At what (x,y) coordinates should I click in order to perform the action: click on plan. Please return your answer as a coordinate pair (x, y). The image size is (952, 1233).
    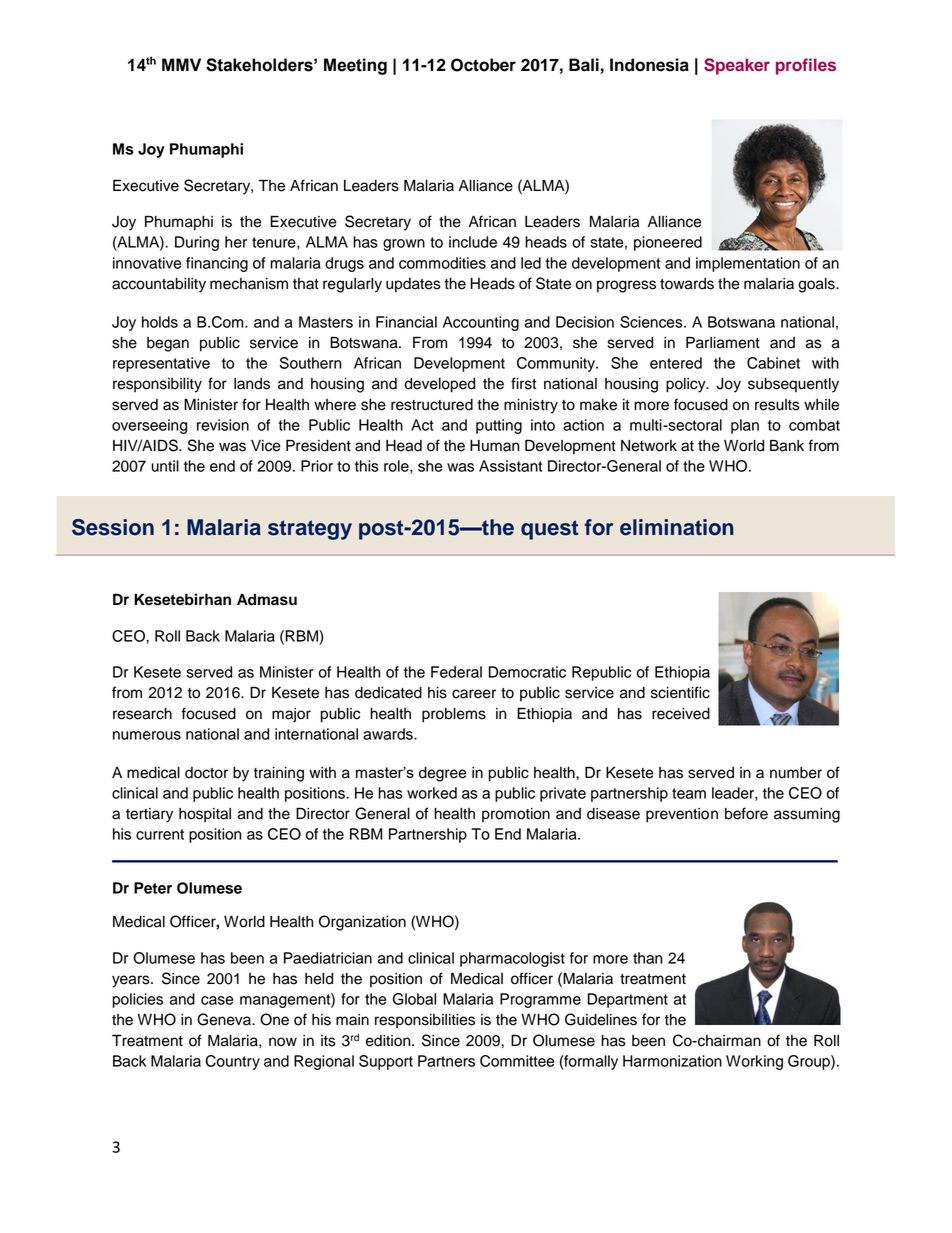
    Looking at the image, I should click on (745, 426).
